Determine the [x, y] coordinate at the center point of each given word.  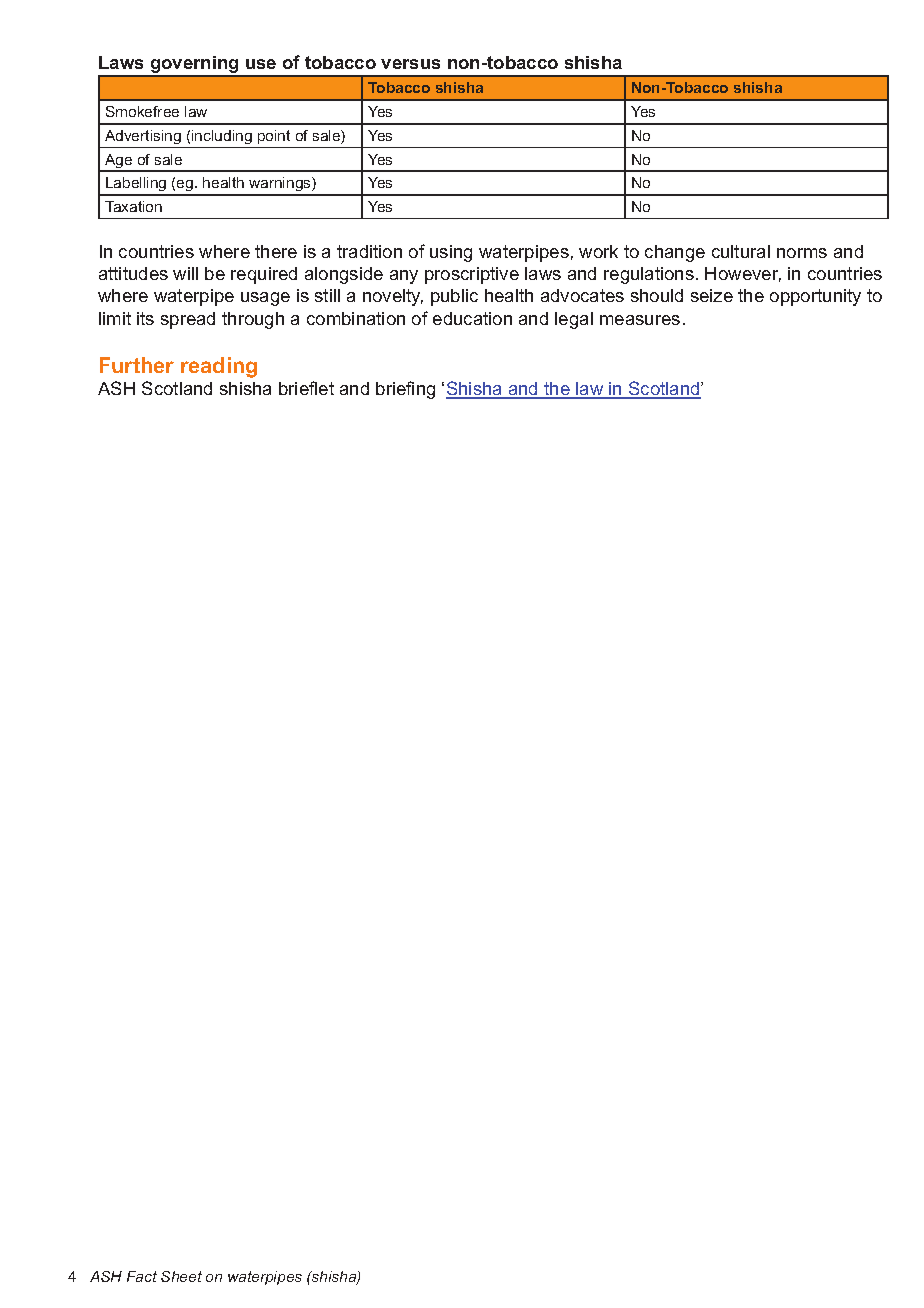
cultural [741, 251]
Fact [142, 1276]
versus [410, 64]
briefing [405, 390]
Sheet [181, 1276]
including [222, 137]
